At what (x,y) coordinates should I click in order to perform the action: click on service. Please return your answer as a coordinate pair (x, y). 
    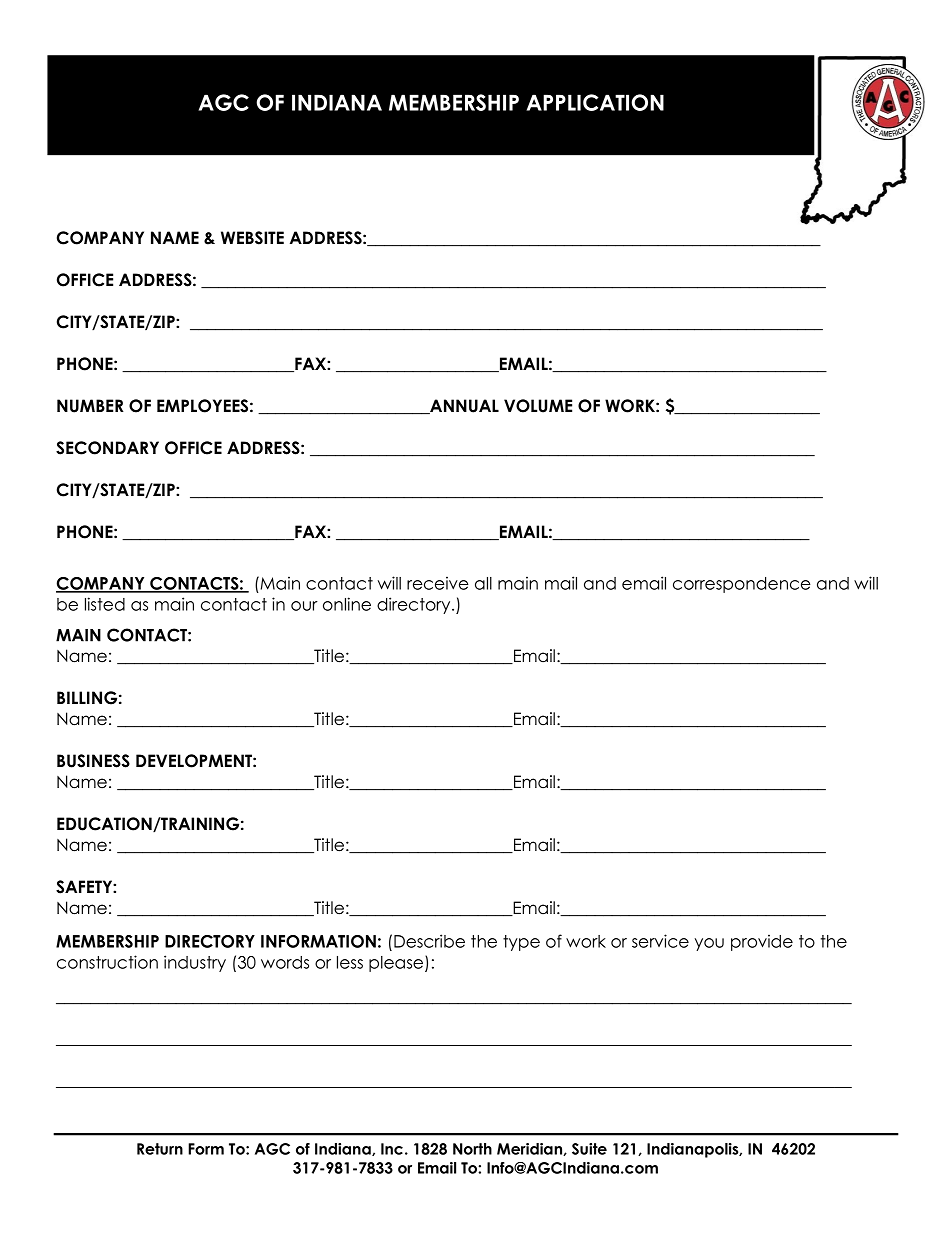
    Looking at the image, I should click on (660, 941).
